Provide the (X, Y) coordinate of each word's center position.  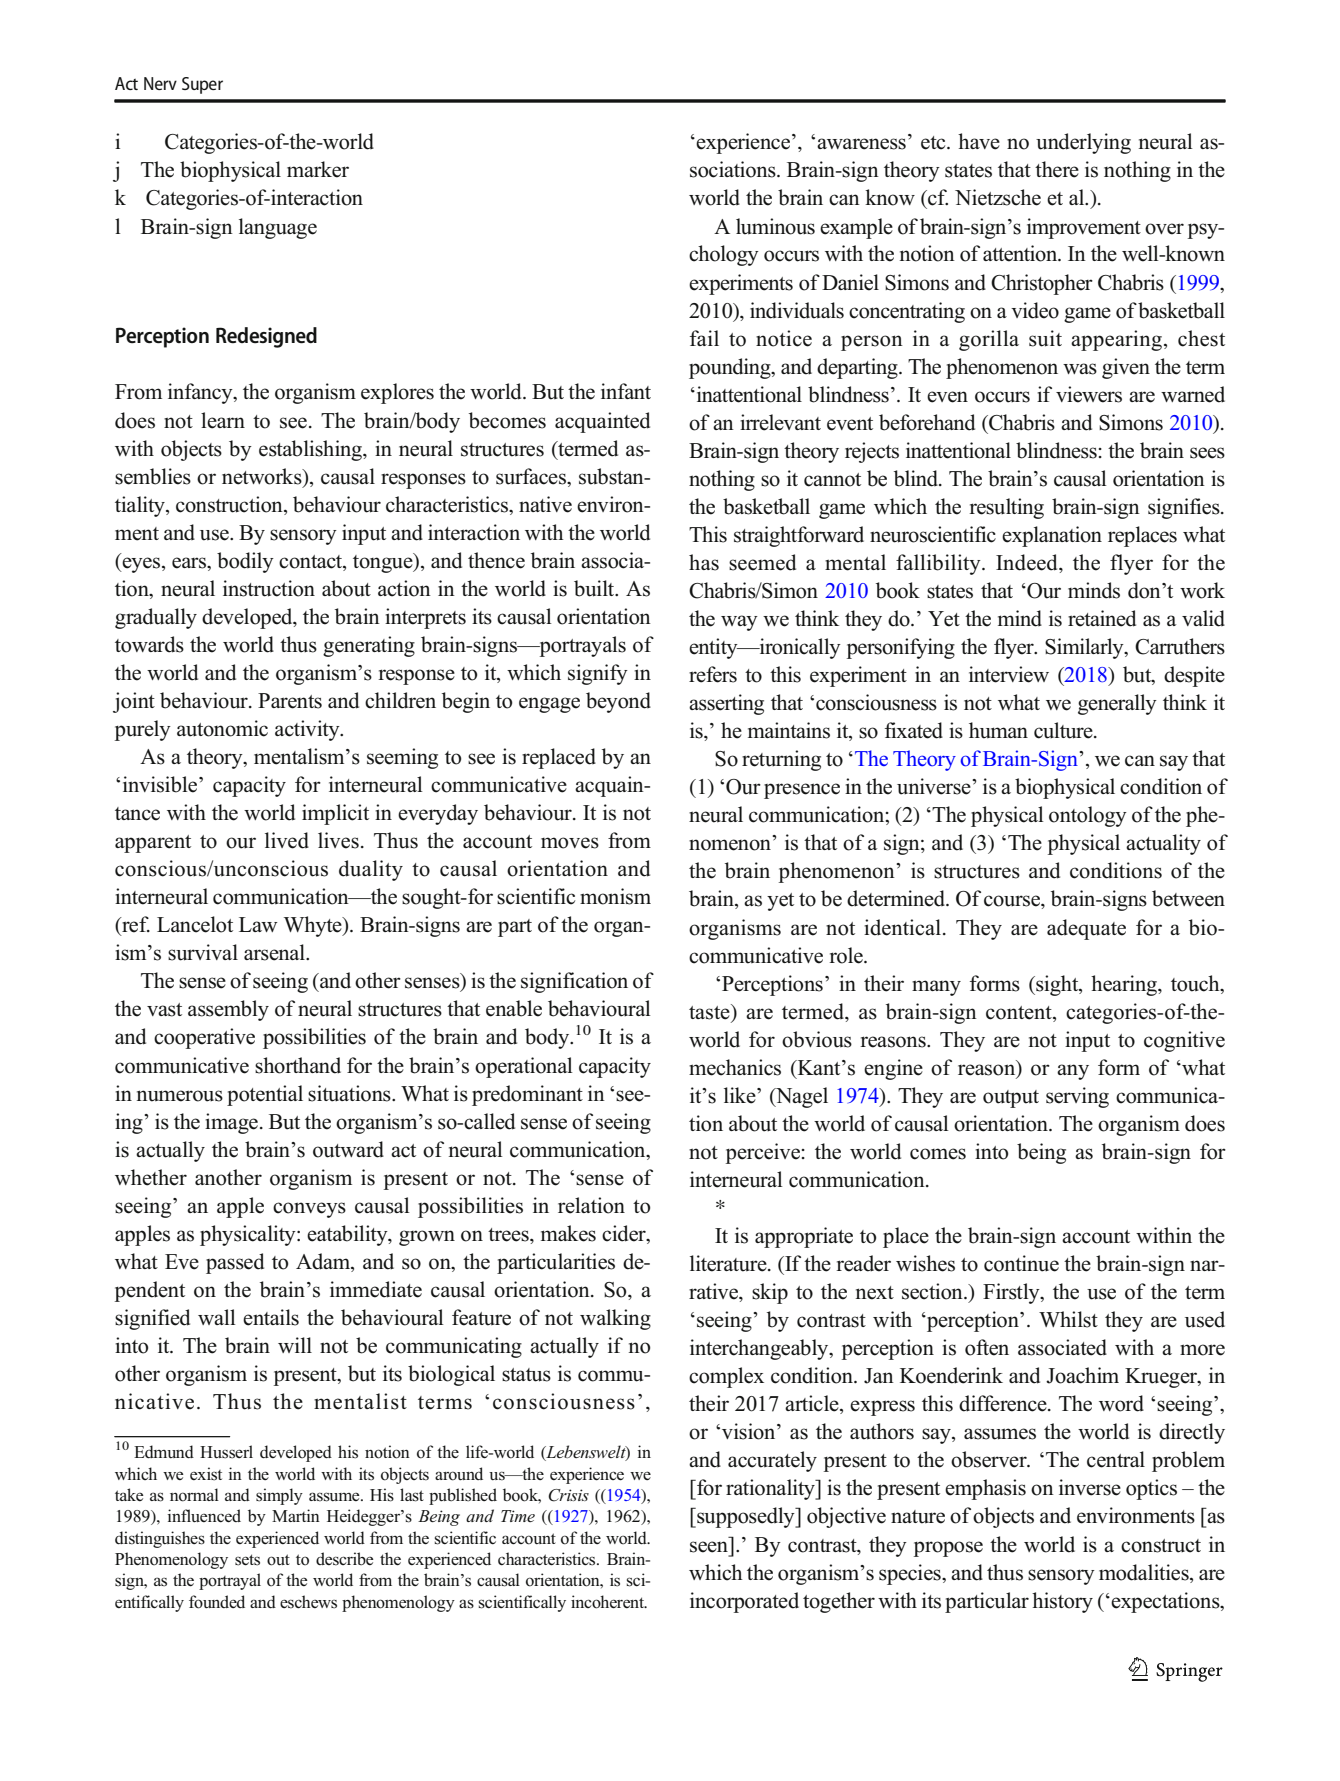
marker (318, 169)
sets (247, 1560)
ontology (1088, 816)
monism (615, 896)
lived (287, 840)
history (1062, 1602)
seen (709, 1547)
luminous (775, 226)
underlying (1083, 143)
